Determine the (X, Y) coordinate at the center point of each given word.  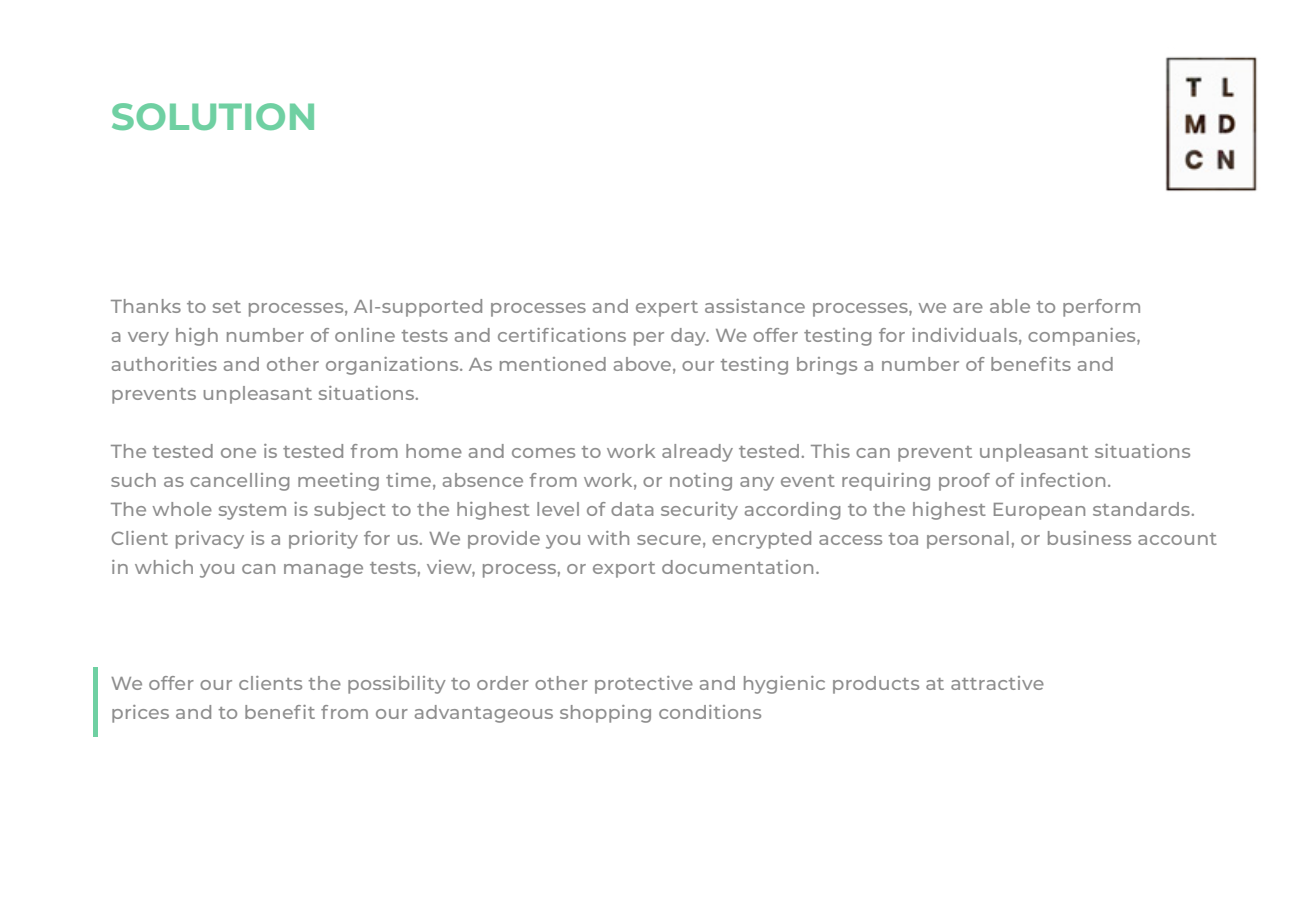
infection (1063, 480)
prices (140, 714)
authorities (164, 364)
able (1010, 306)
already (697, 453)
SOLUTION (213, 116)
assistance (755, 306)
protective (644, 685)
